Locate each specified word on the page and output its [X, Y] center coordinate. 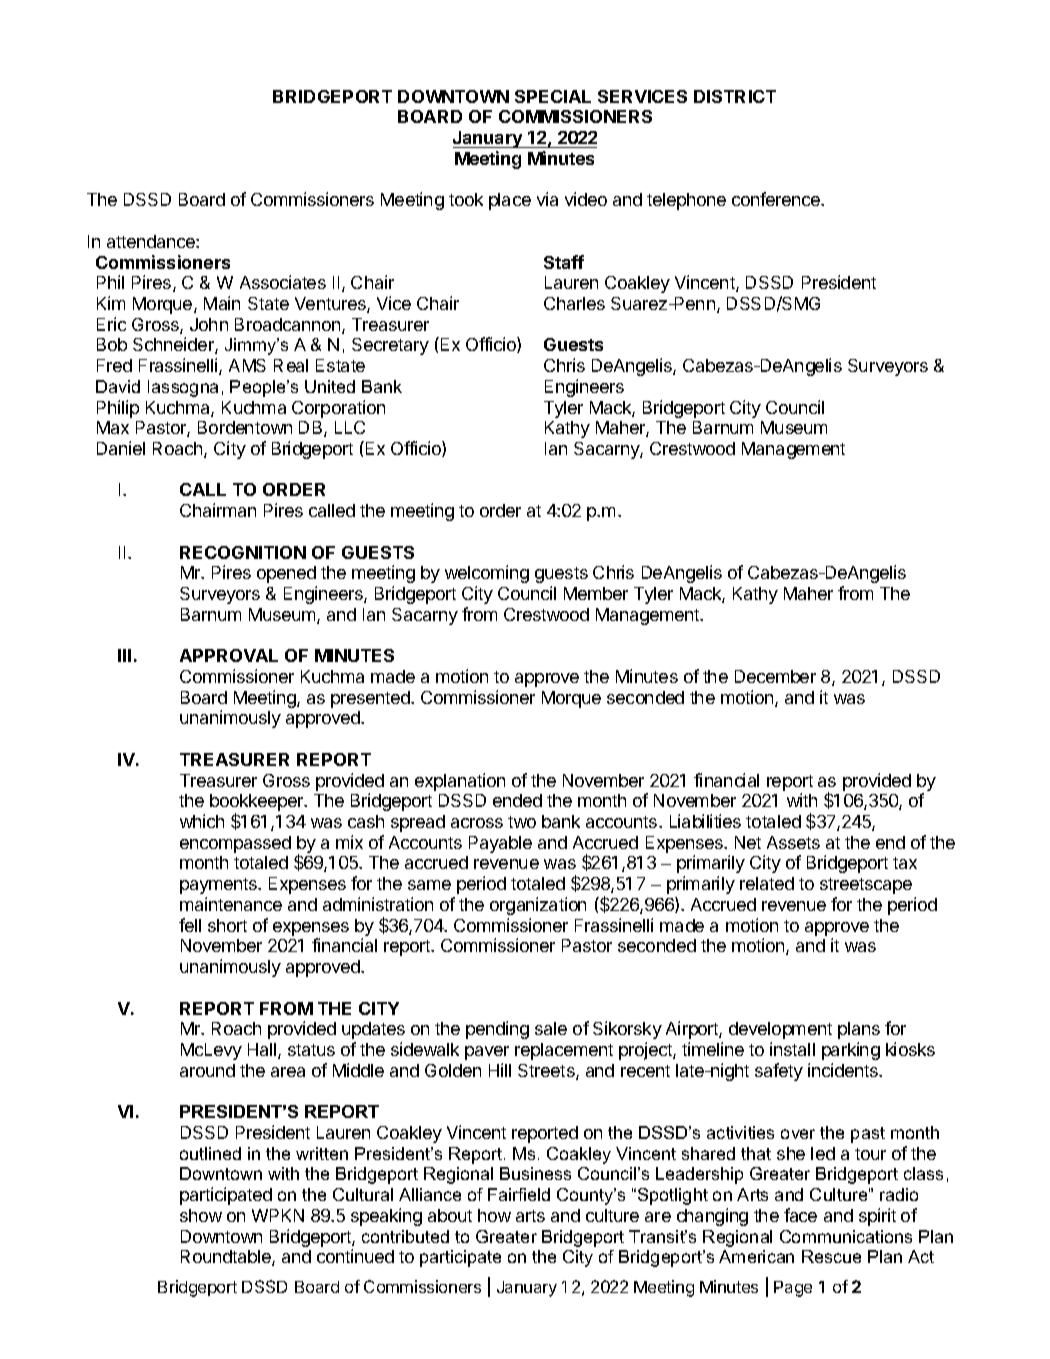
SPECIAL [553, 96]
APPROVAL [229, 655]
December [775, 676]
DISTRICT [735, 96]
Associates [283, 282]
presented [371, 699]
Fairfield [519, 1194]
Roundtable [227, 1258]
